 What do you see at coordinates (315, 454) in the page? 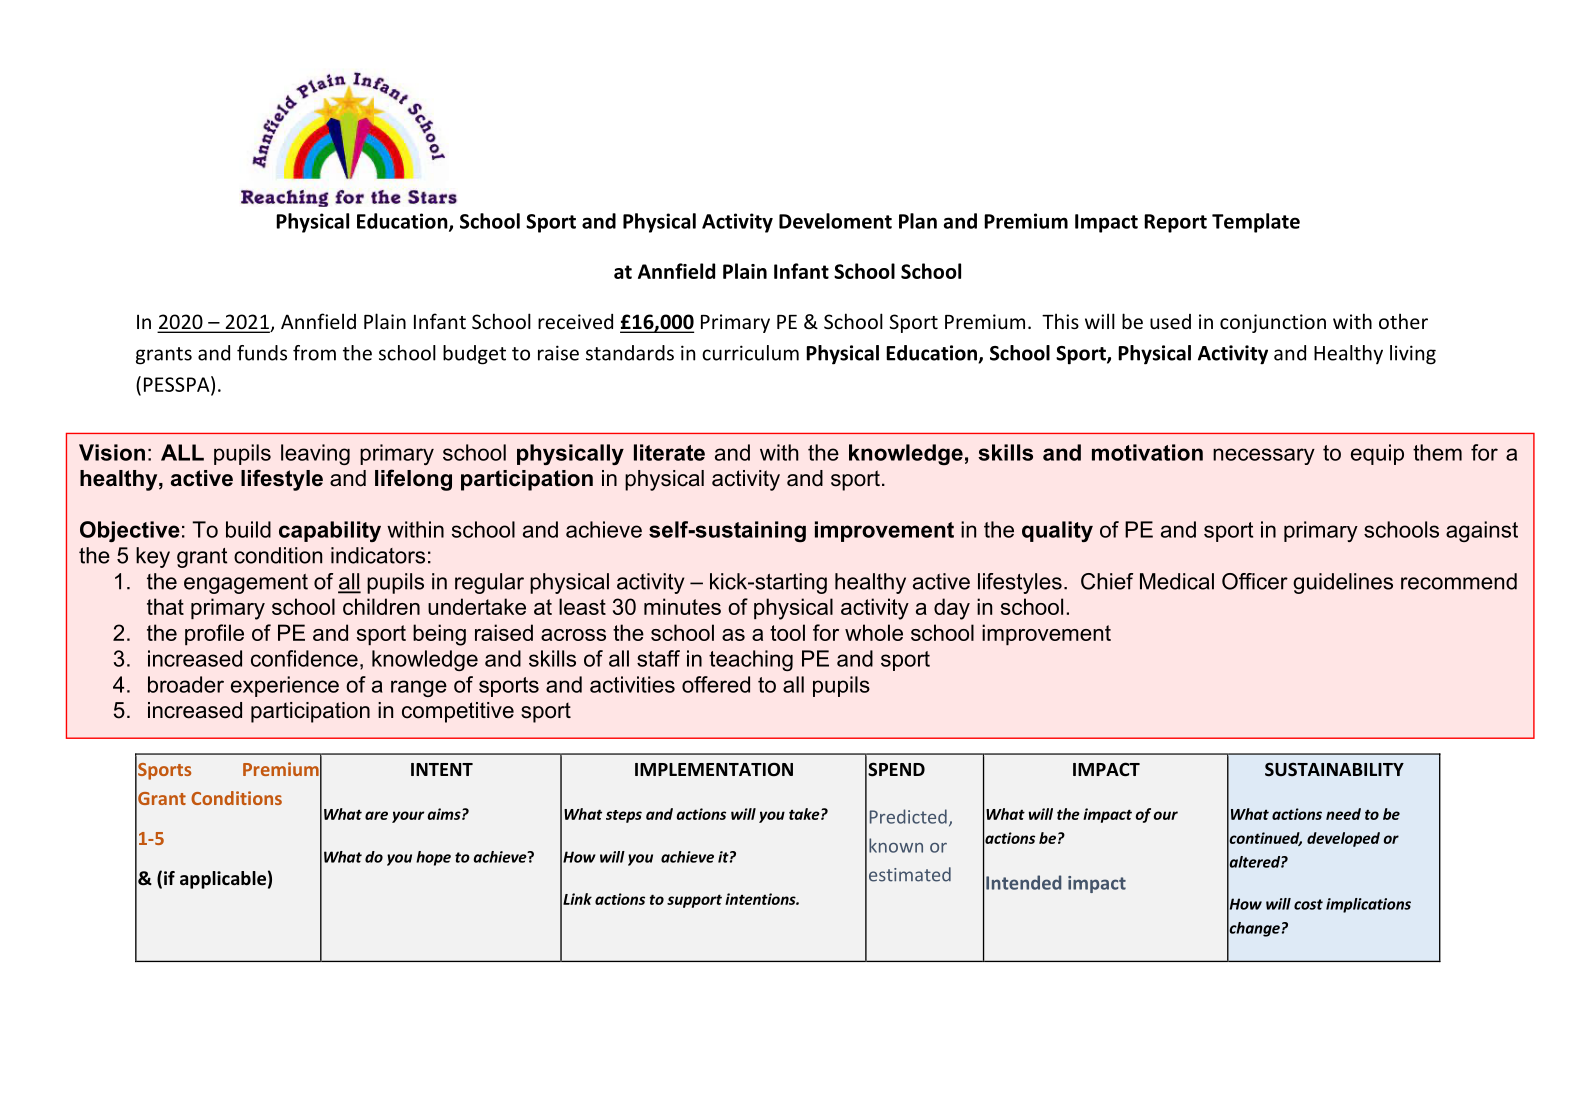
I see `leaving` at bounding box center [315, 454].
